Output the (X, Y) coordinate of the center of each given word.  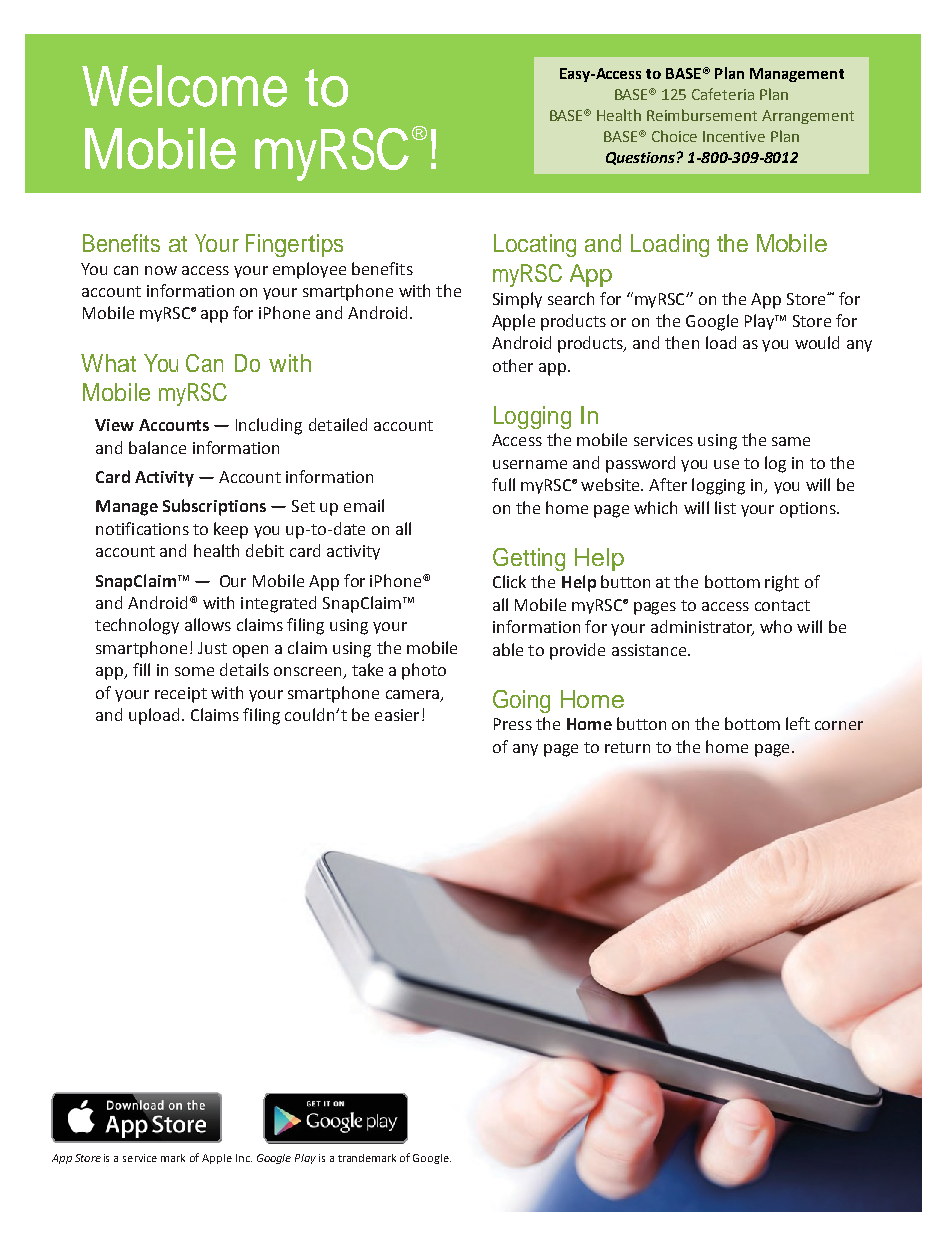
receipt (181, 695)
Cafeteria (723, 94)
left (798, 723)
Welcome (184, 86)
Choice (674, 136)
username (530, 464)
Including (269, 426)
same (791, 441)
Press (513, 724)
